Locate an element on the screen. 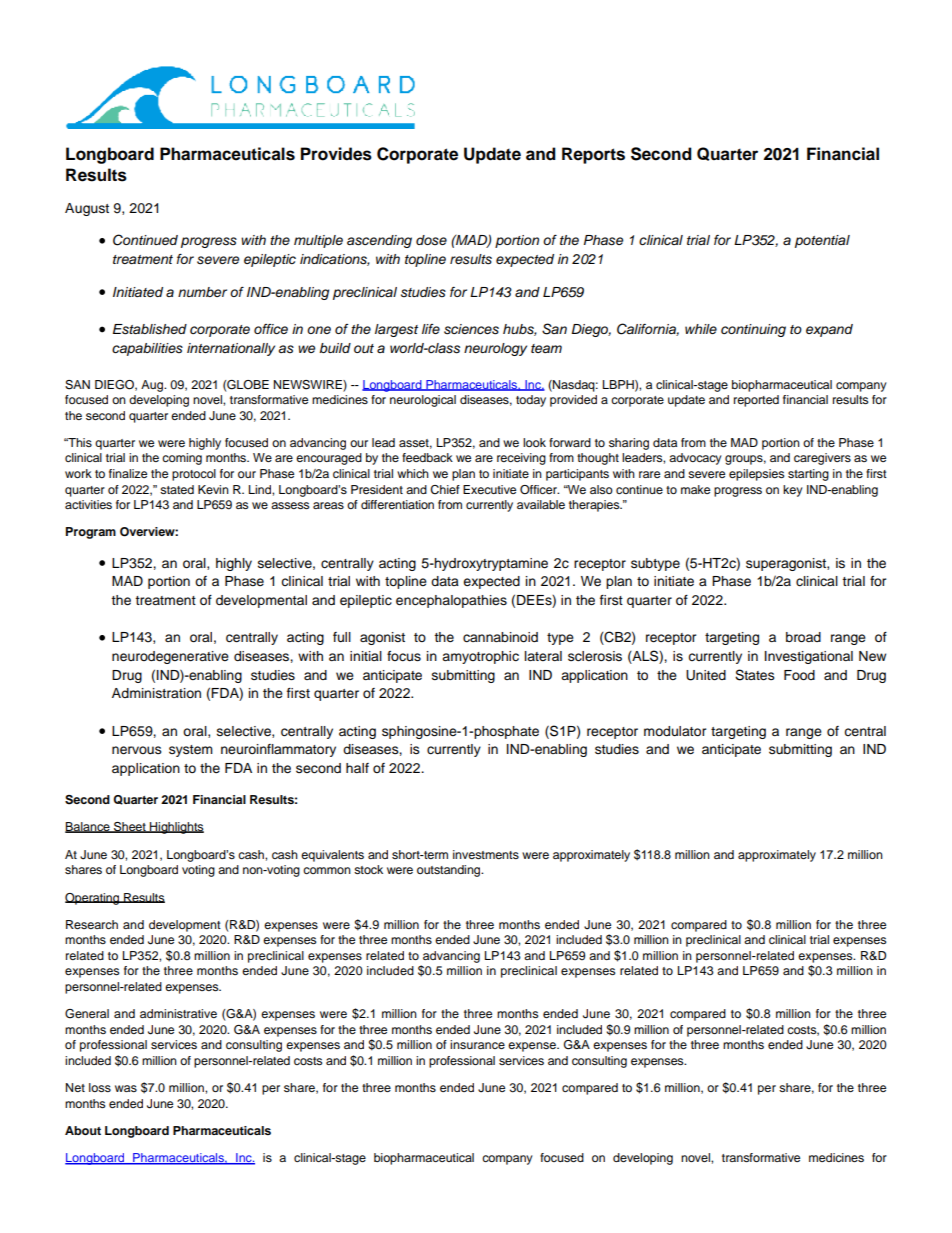 This screenshot has width=952, height=1233. potential is located at coordinates (822, 241).
